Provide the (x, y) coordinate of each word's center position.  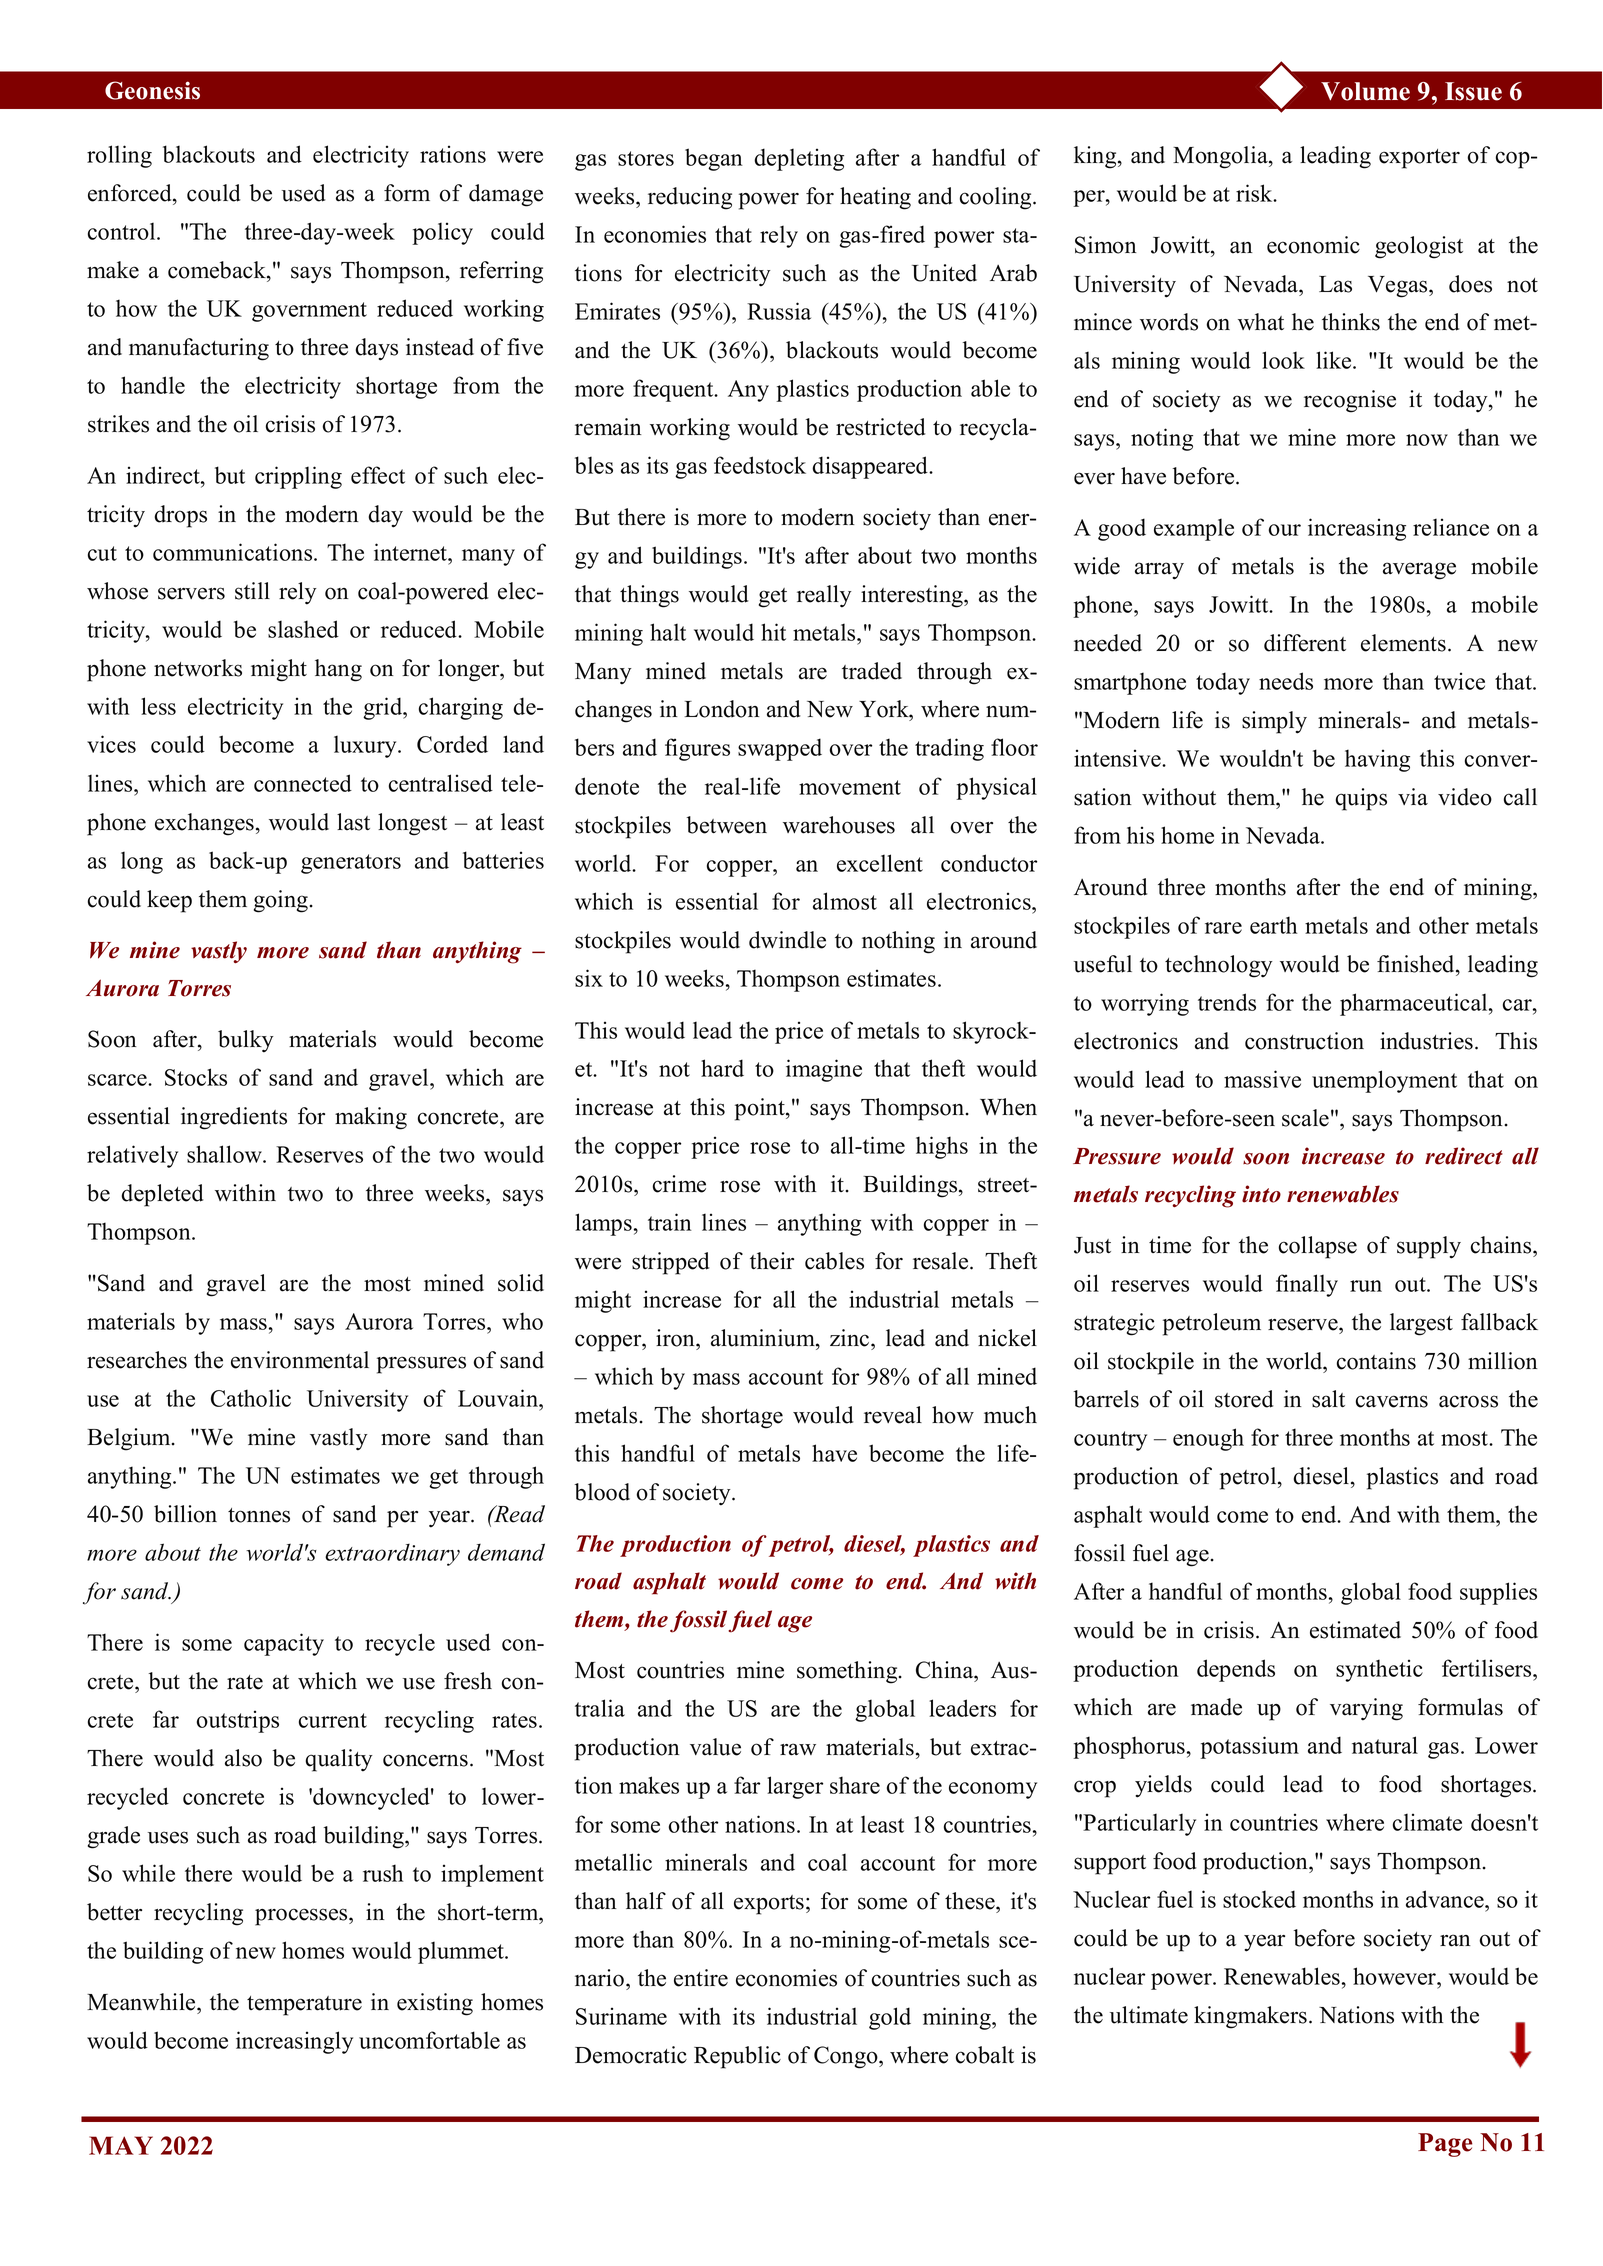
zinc (851, 1338)
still (252, 591)
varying (1366, 1709)
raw (798, 1749)
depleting (799, 159)
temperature (304, 2006)
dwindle (787, 940)
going (282, 901)
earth (1273, 925)
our (1285, 530)
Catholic (251, 1398)
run (1366, 1286)
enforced (131, 193)
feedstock (760, 465)
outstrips (238, 1721)
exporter (1419, 159)
